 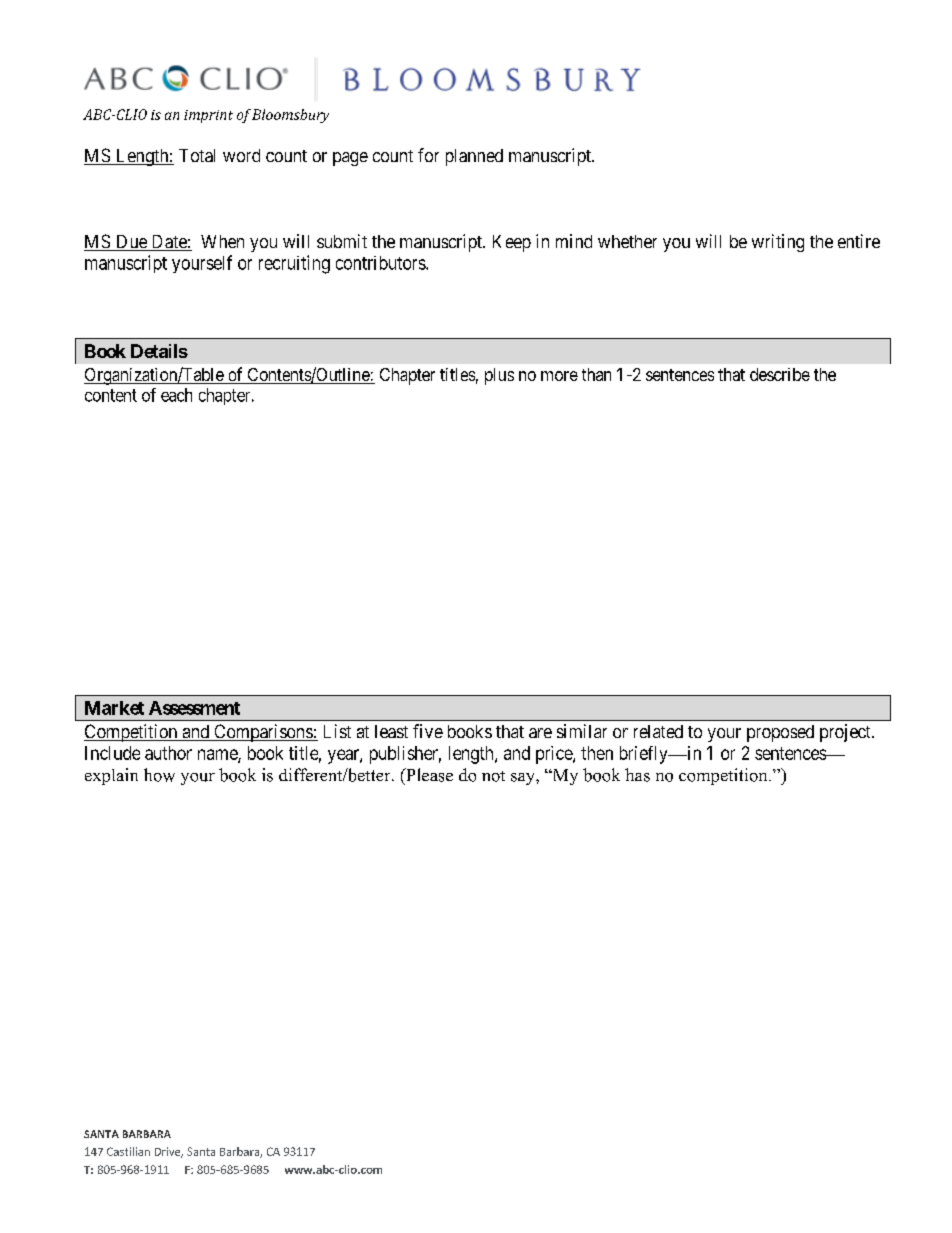 I want to click on five, so click(x=428, y=731).
